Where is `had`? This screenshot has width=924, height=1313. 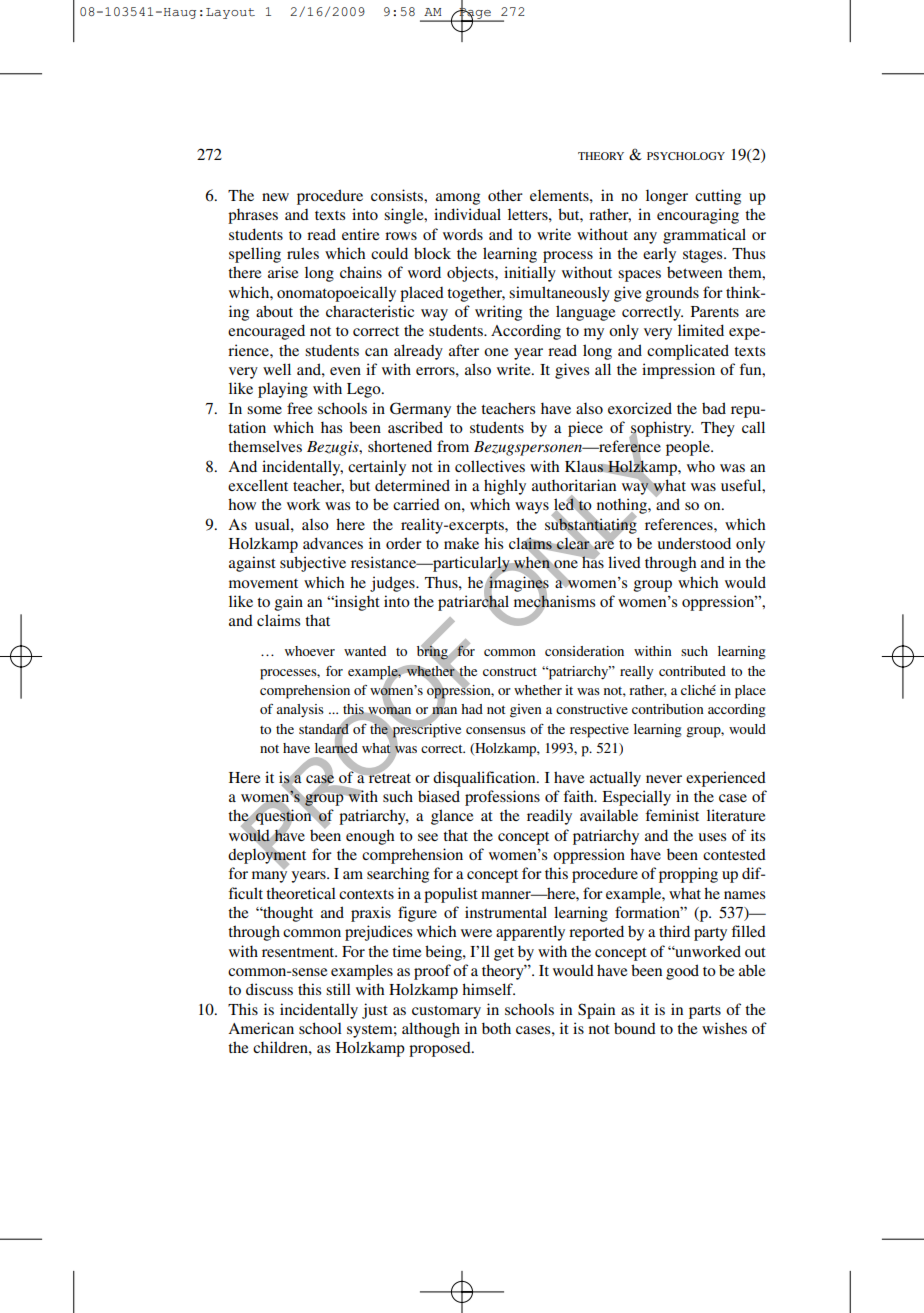
had is located at coordinates (472, 709).
